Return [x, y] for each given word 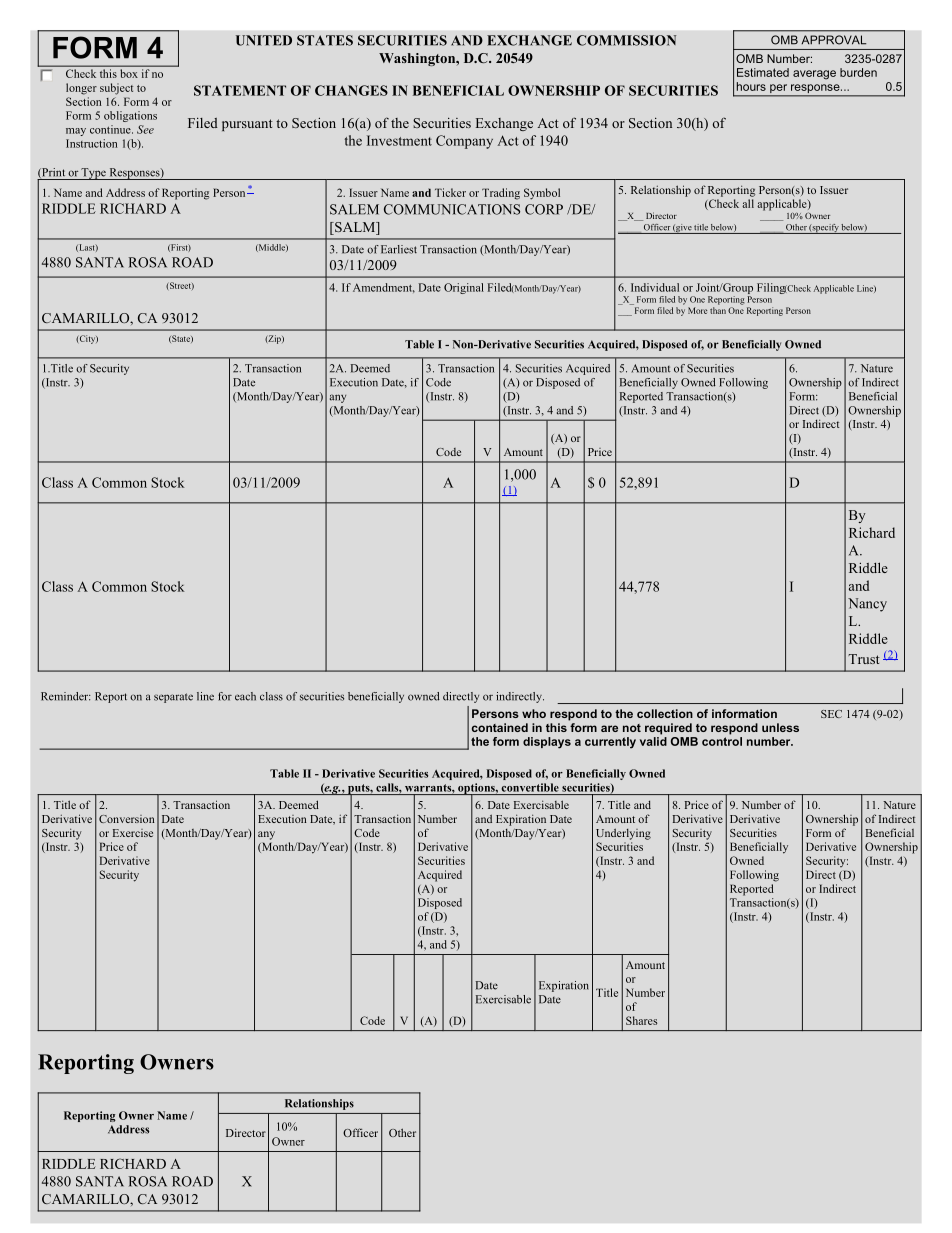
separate [173, 698]
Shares [641, 1020]
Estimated [763, 72]
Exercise [133, 833]
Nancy [867, 605]
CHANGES [351, 90]
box [129, 73]
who [534, 713]
